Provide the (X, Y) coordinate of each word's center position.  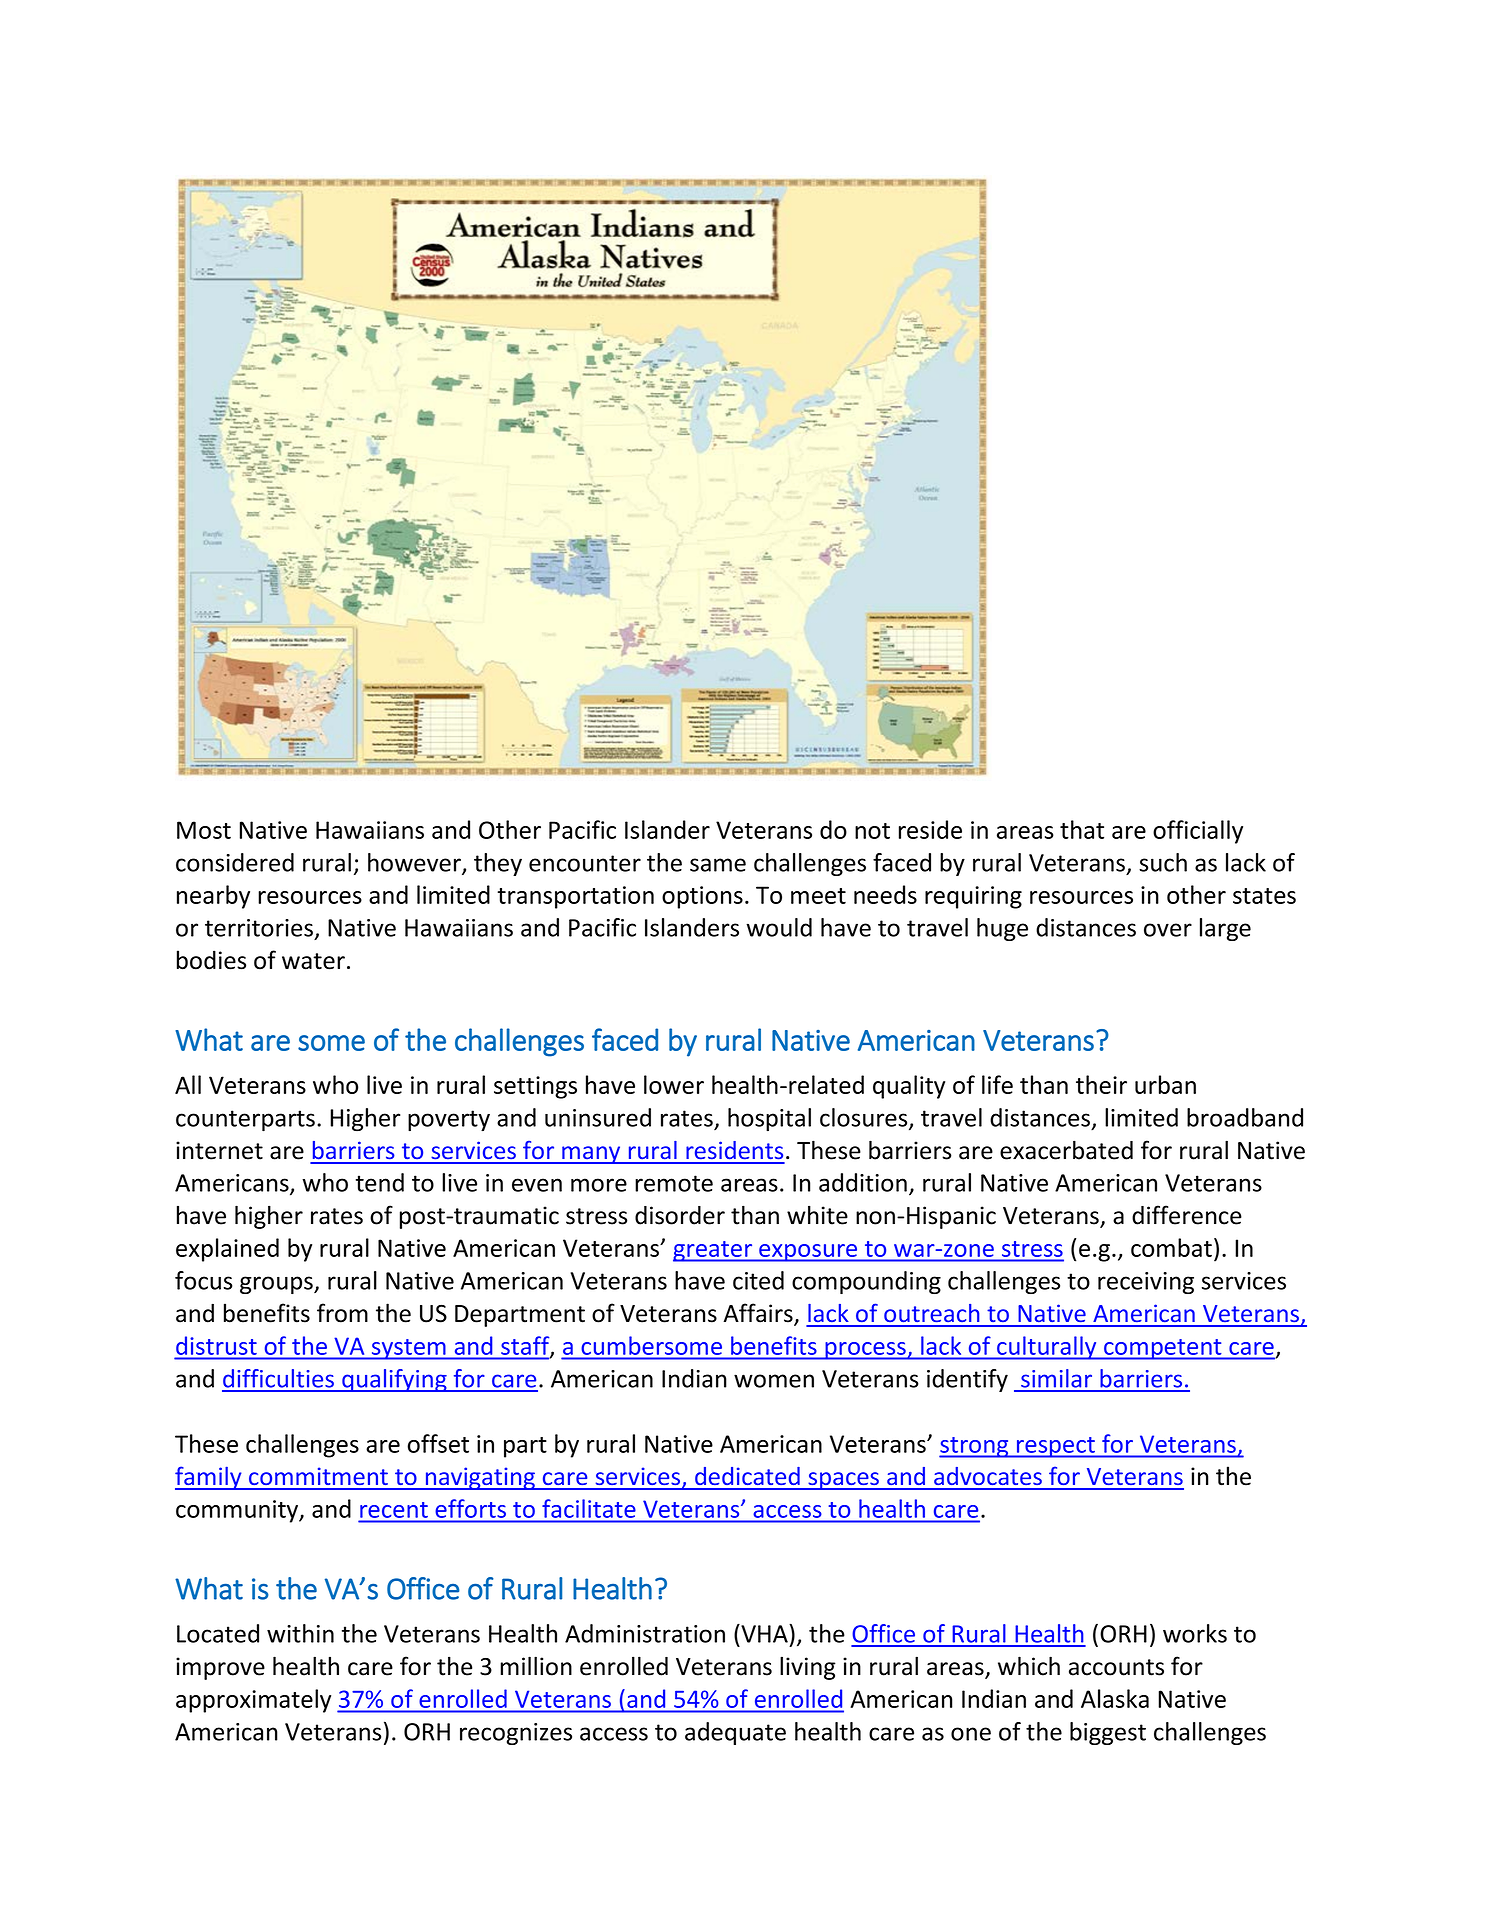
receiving (1146, 1283)
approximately (253, 1701)
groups (277, 1285)
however (415, 863)
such (1163, 862)
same (718, 865)
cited (758, 1280)
